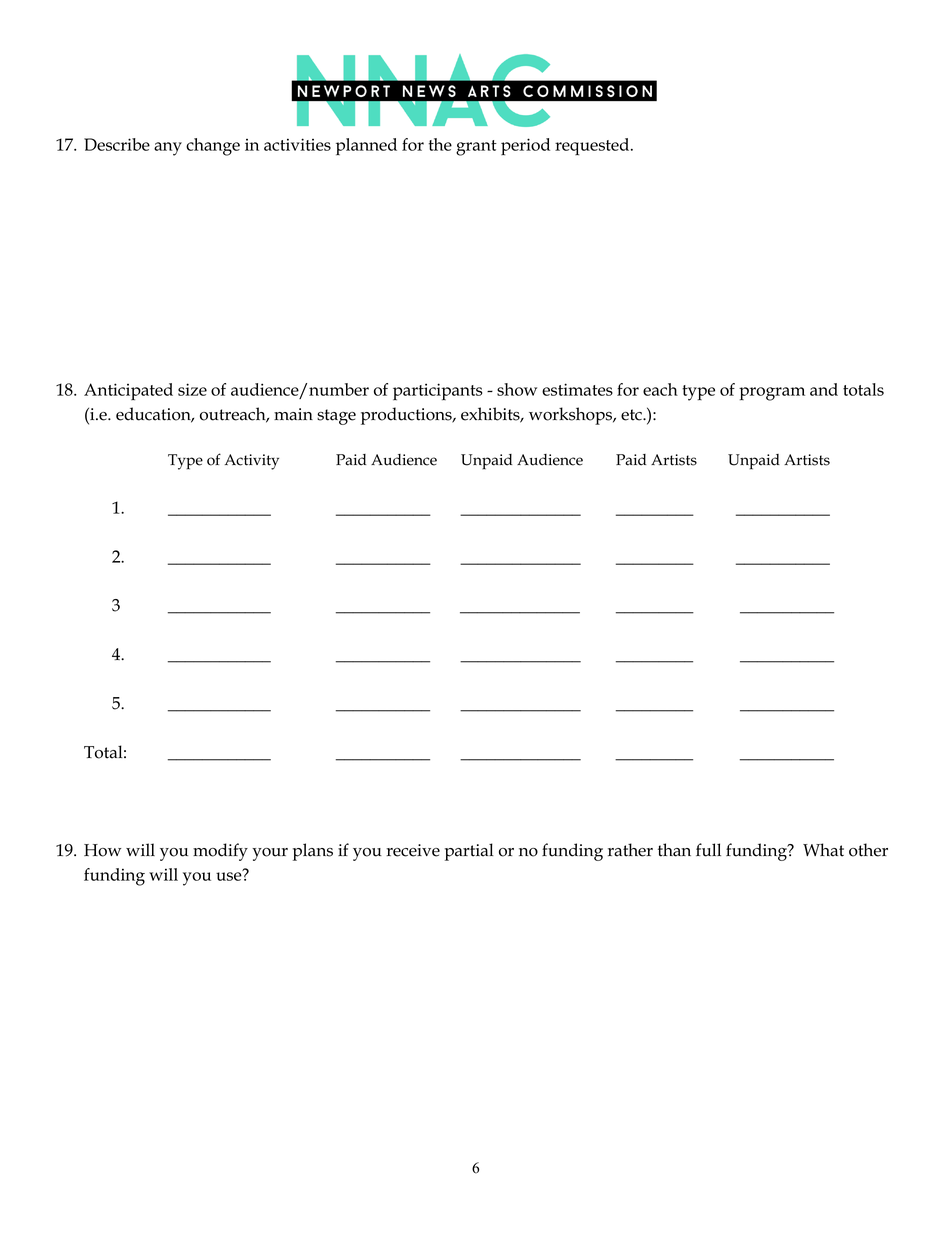  I want to click on full, so click(708, 850).
